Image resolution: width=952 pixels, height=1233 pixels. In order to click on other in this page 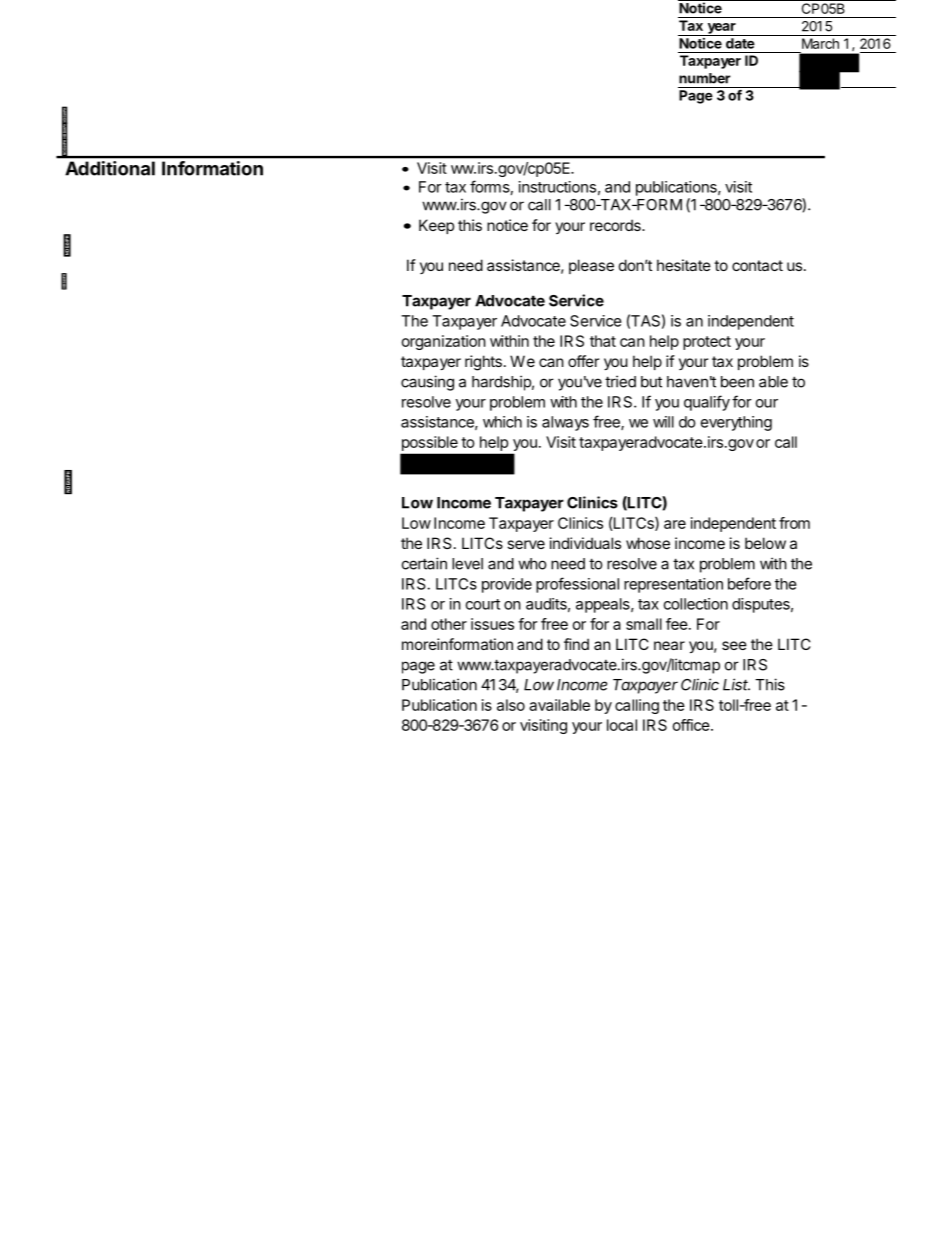, I will do `click(449, 624)`.
